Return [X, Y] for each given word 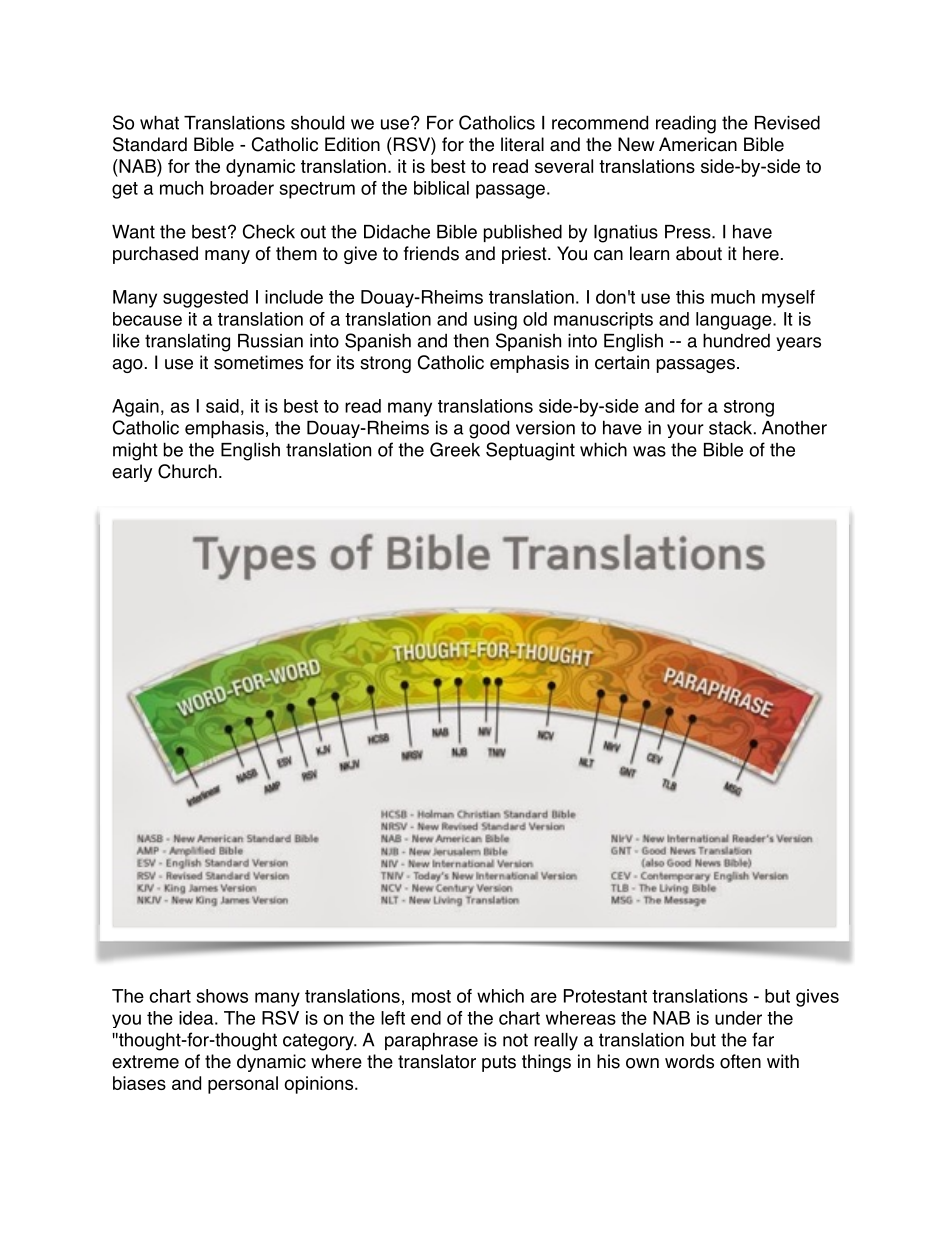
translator [437, 1061]
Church [187, 471]
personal [243, 1085]
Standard [150, 144]
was [649, 451]
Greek [455, 449]
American [698, 144]
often [740, 1061]
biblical [441, 188]
